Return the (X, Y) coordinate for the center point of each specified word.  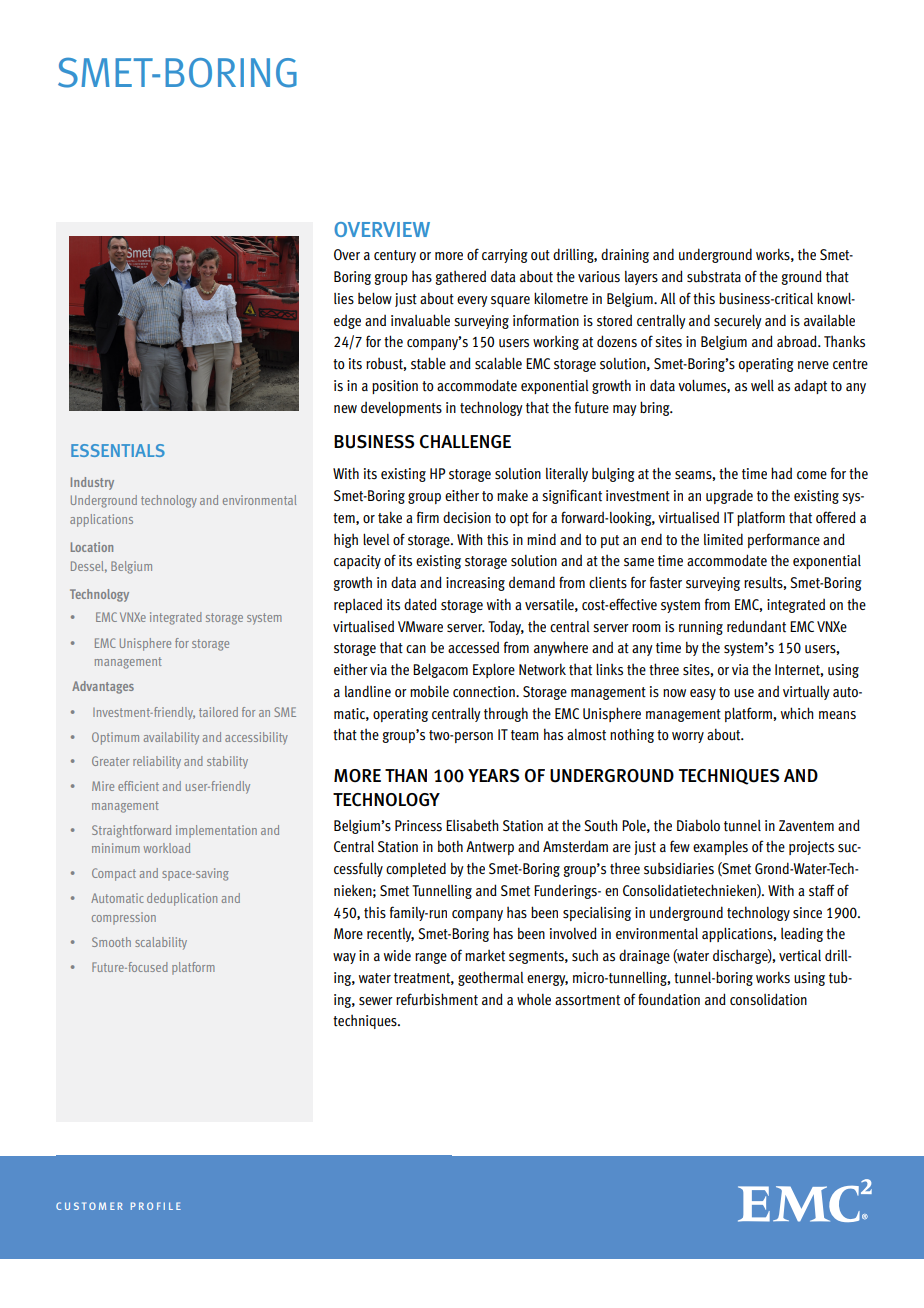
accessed (473, 648)
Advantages (103, 687)
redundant (756, 626)
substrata (714, 277)
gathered (461, 278)
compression (124, 918)
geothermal (491, 978)
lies (344, 299)
